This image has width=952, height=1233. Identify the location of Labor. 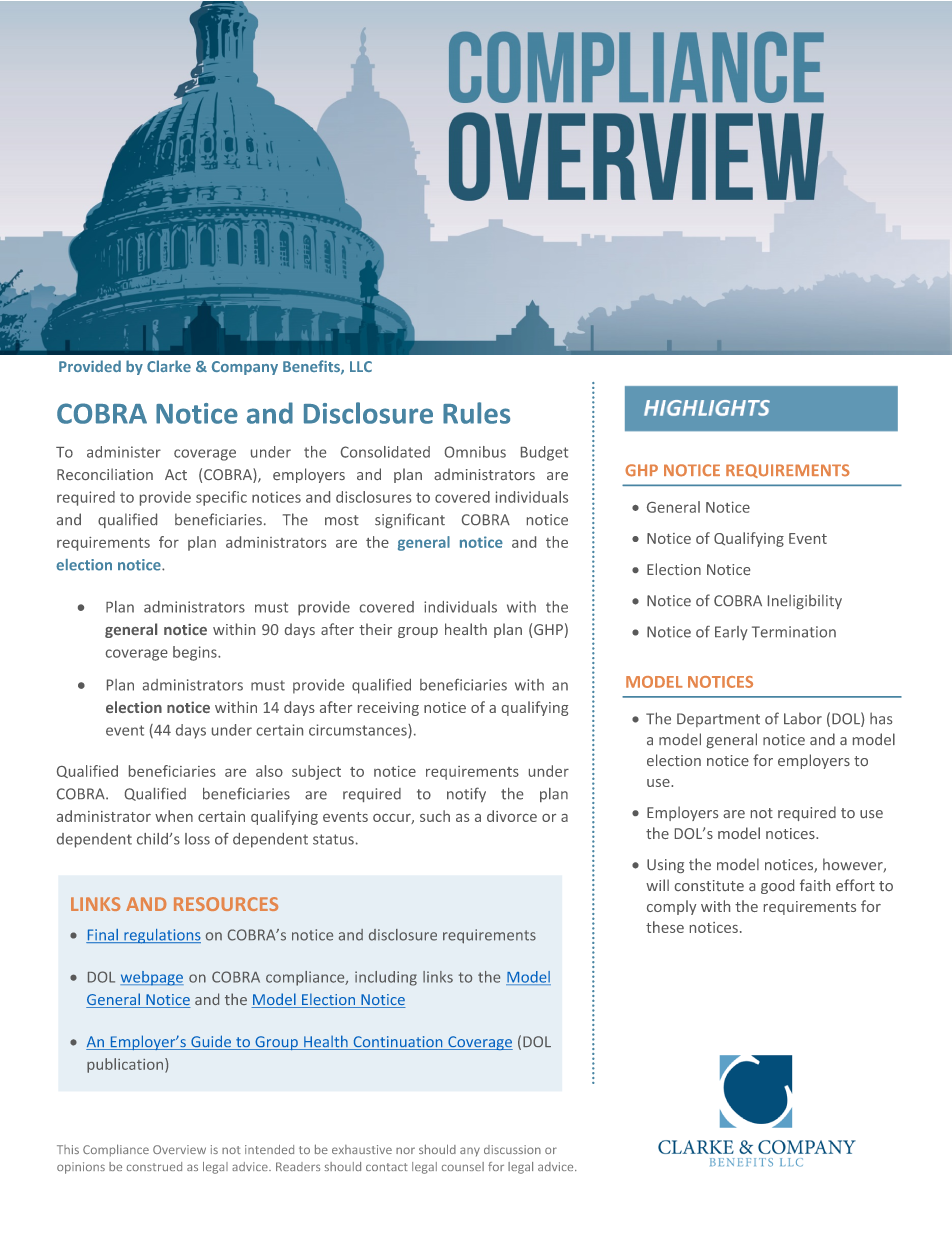
(803, 718).
